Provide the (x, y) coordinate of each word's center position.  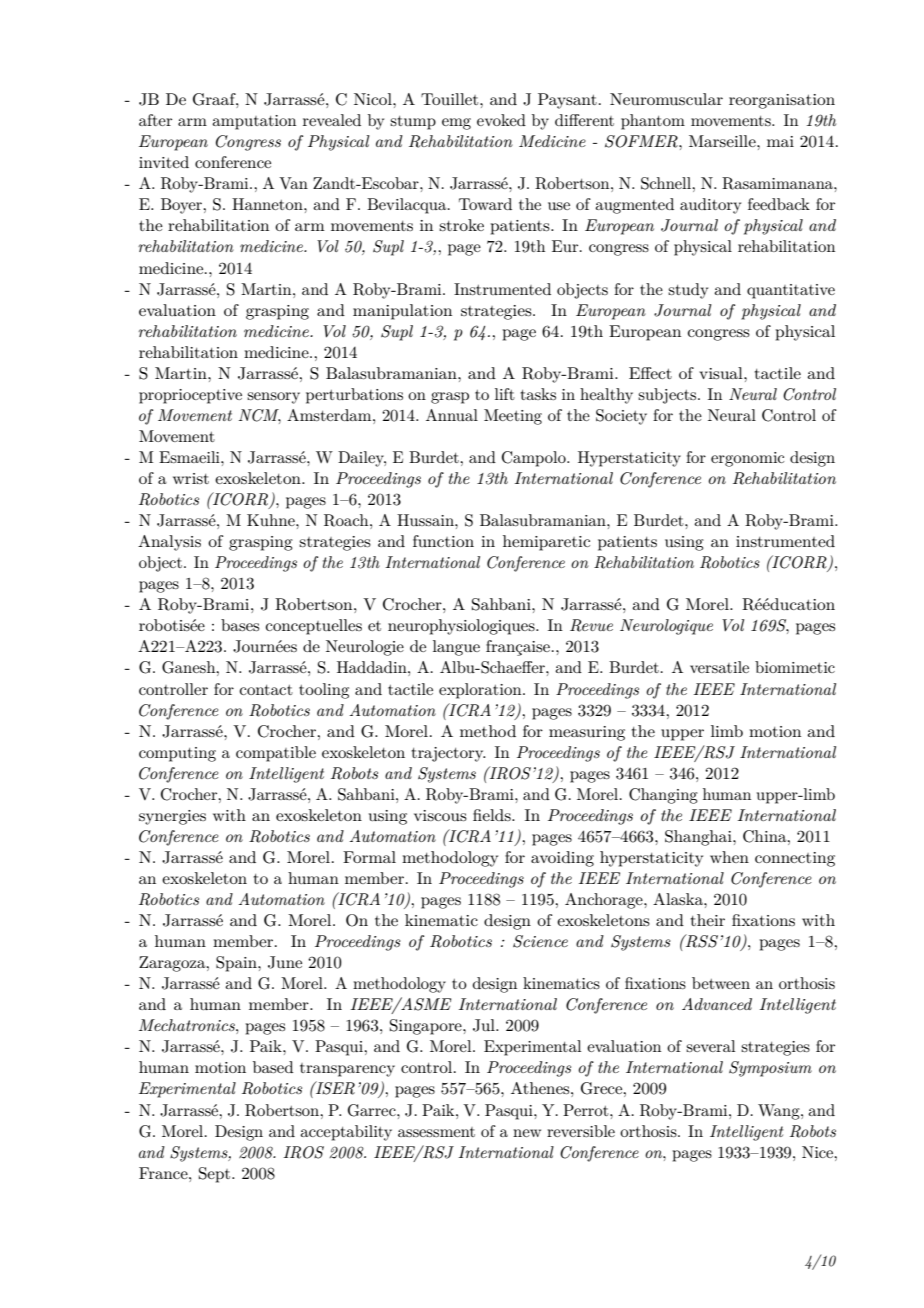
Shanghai (699, 838)
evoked (501, 120)
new (527, 1133)
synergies (172, 817)
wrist (191, 478)
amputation (254, 122)
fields (493, 815)
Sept (216, 1175)
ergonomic (747, 459)
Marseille (723, 141)
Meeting (513, 417)
